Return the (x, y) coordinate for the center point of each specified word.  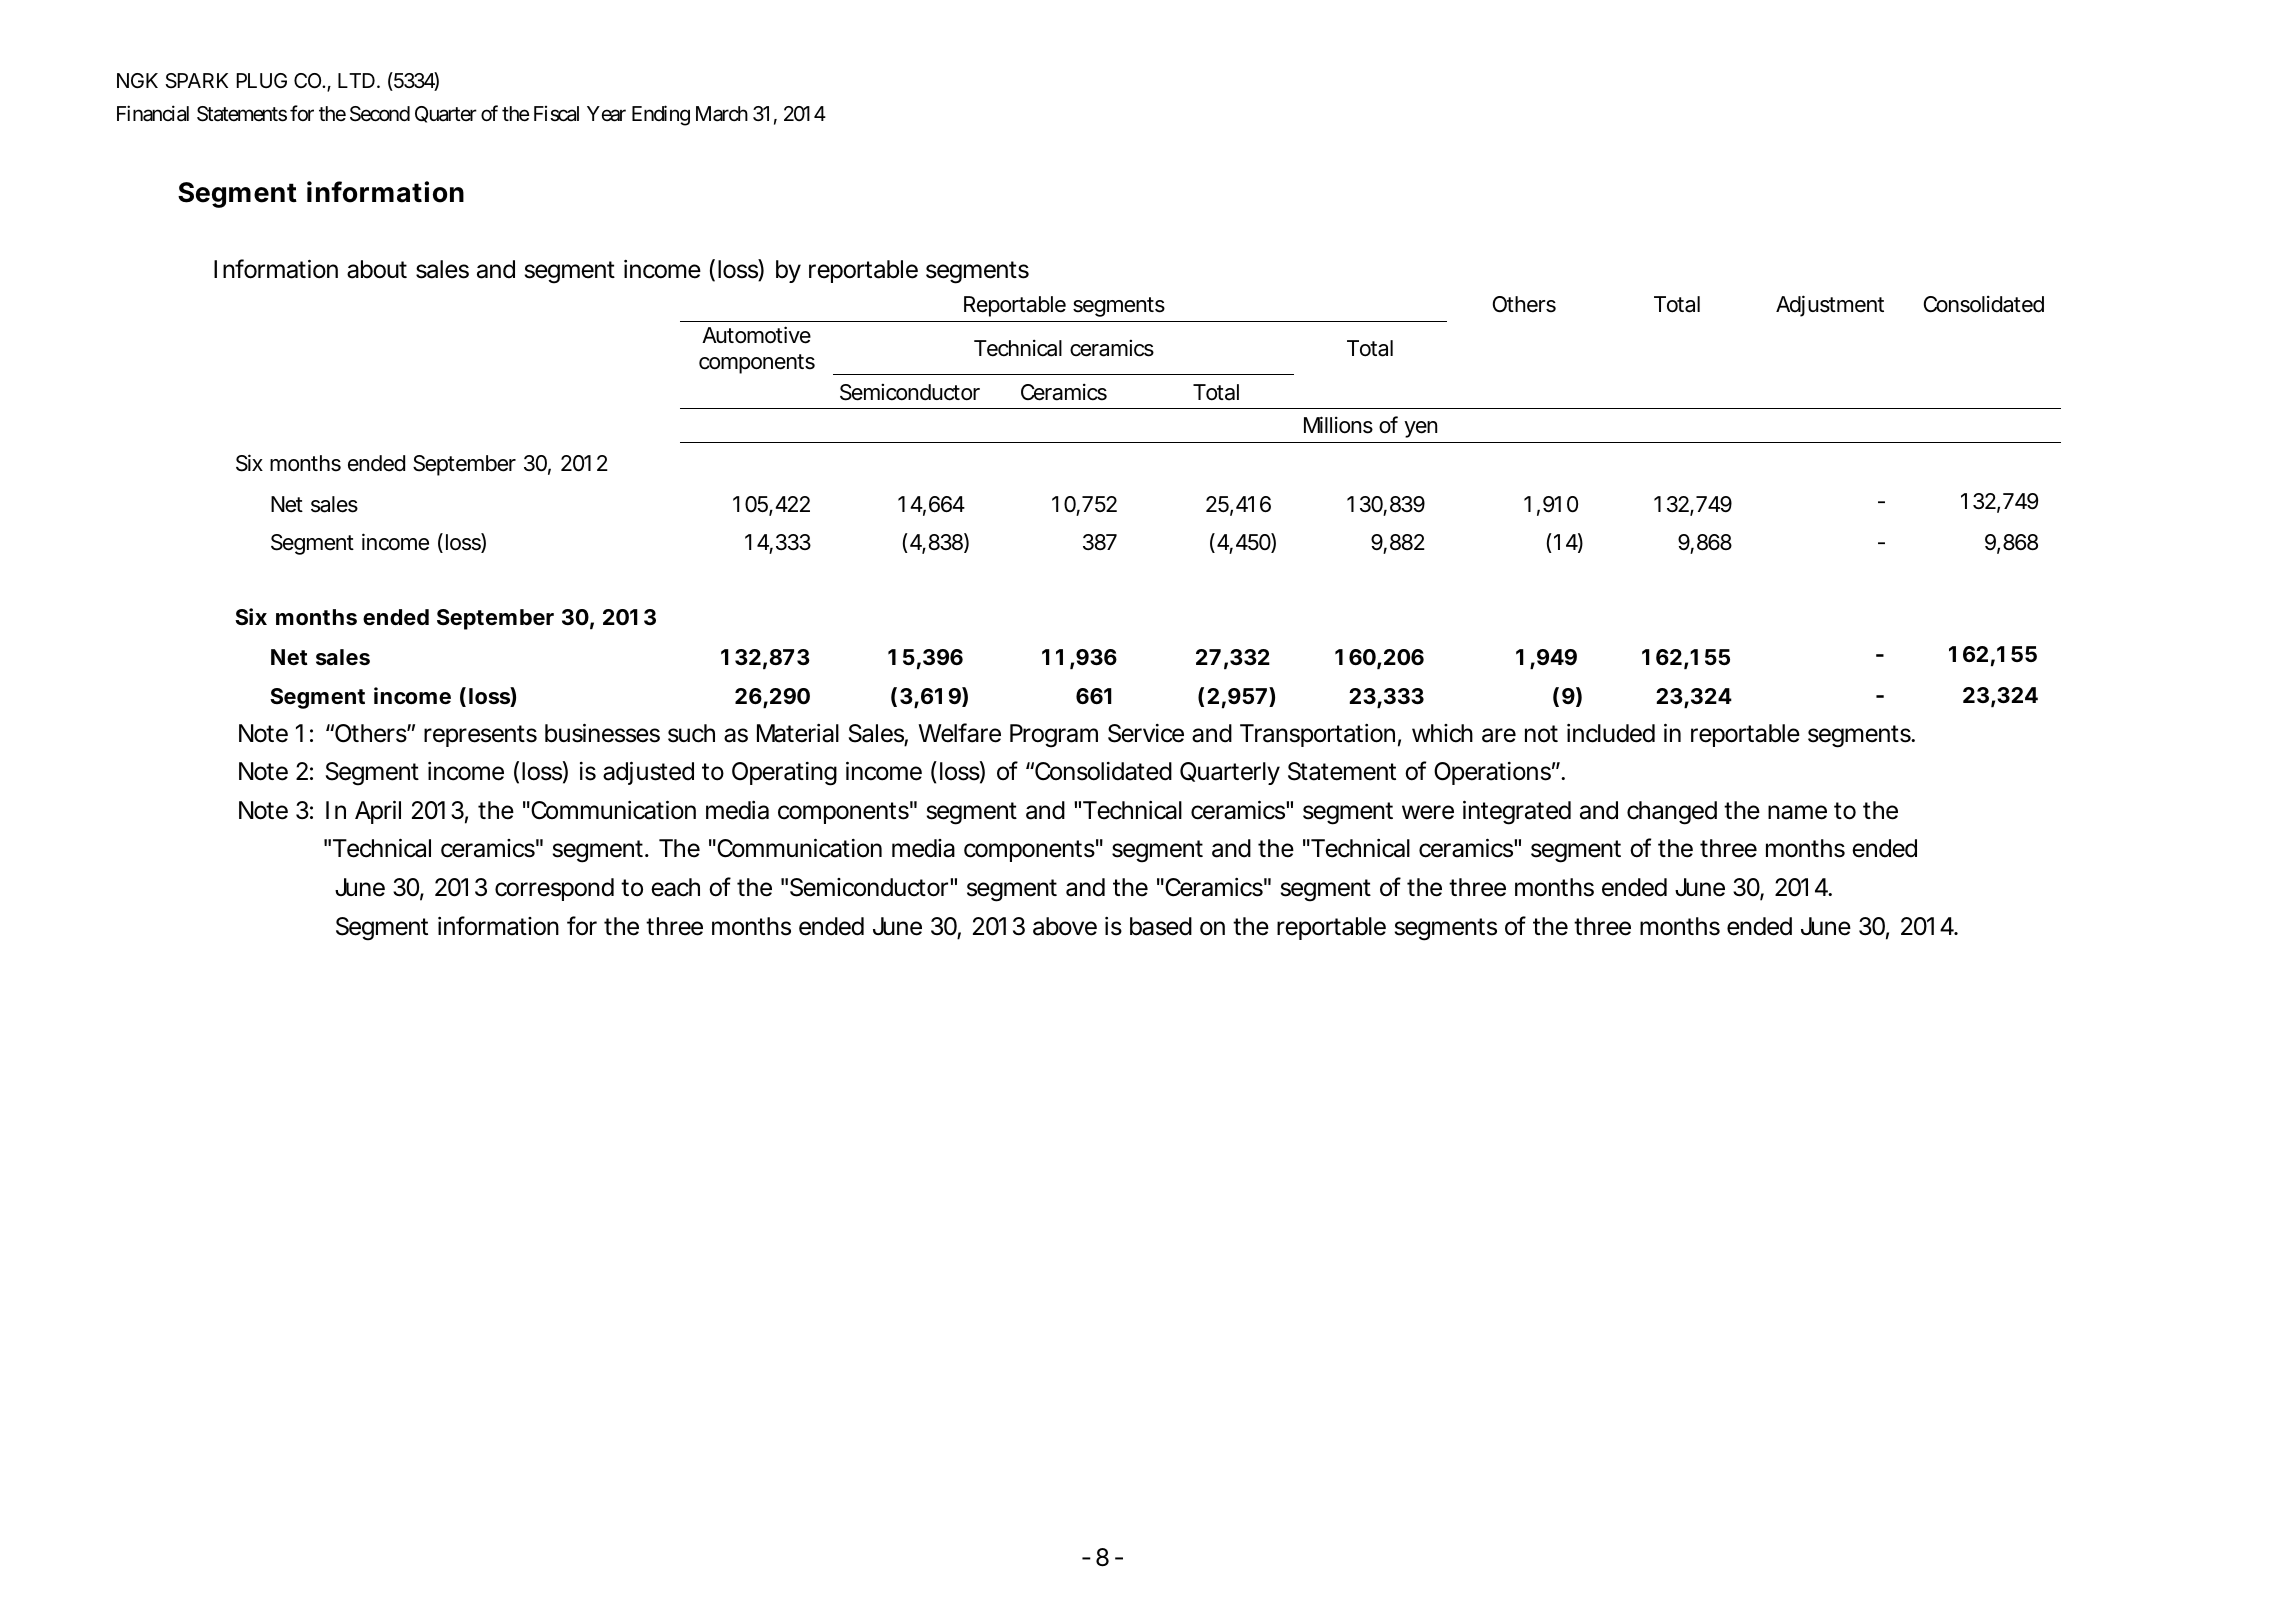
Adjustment (1830, 306)
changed (1672, 813)
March (722, 114)
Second (380, 114)
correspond (554, 889)
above (1065, 926)
